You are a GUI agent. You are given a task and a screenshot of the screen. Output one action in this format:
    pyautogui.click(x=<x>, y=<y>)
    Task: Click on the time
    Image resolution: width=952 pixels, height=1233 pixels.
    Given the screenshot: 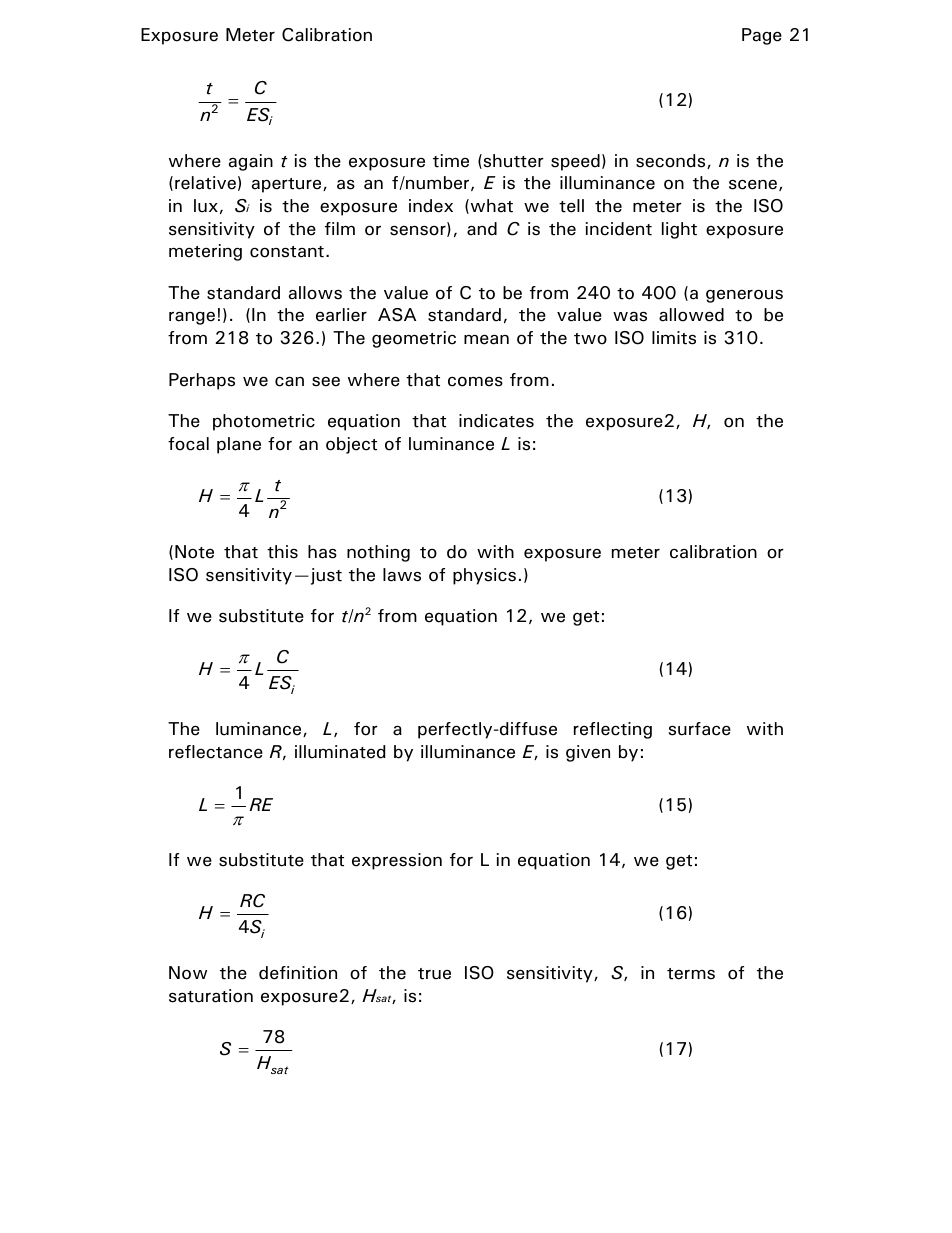 What is the action you would take?
    pyautogui.click(x=451, y=161)
